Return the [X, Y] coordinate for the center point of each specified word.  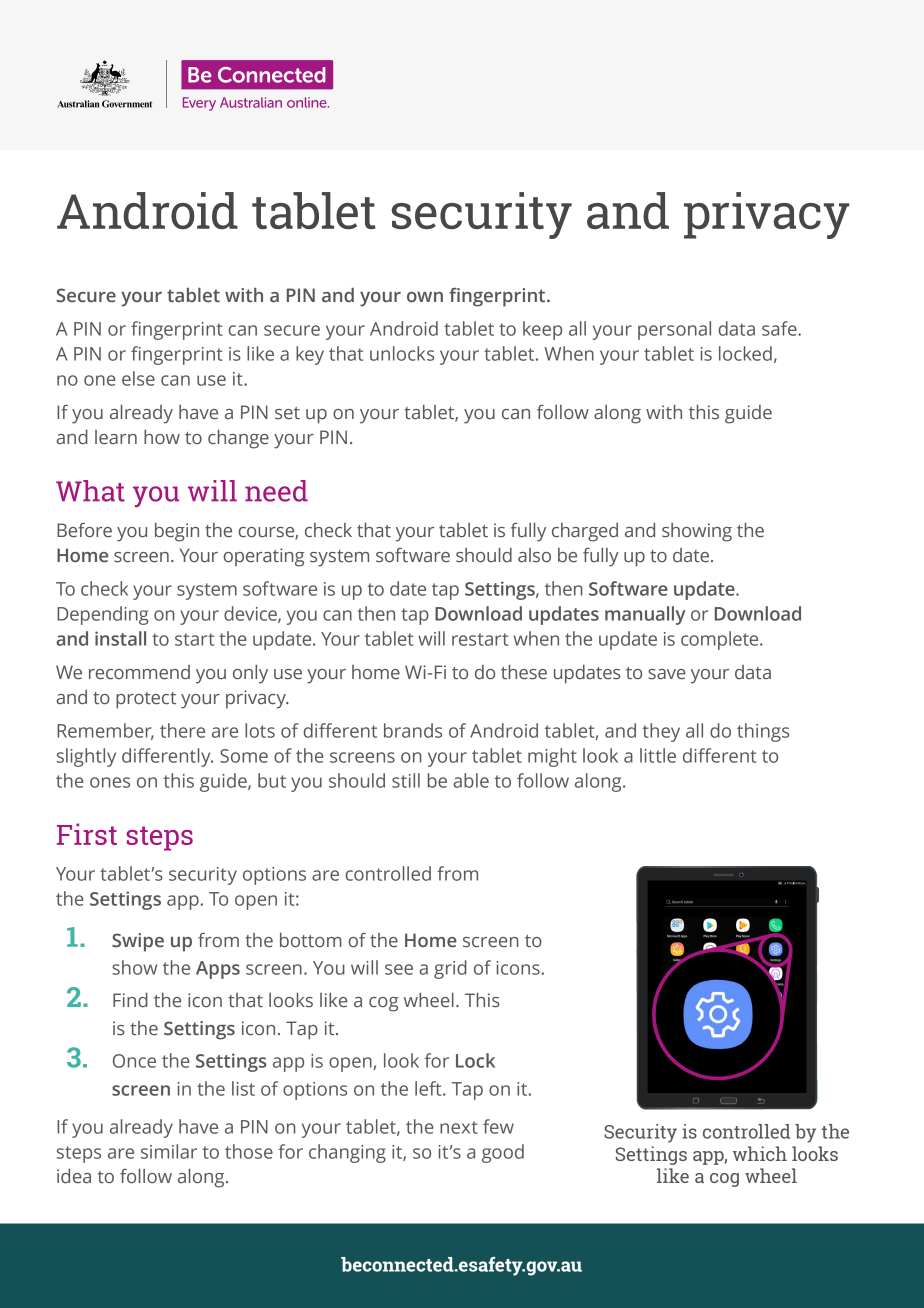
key [310, 355]
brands [413, 730]
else [138, 378]
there [182, 730]
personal [674, 330]
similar [169, 1151]
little [658, 755]
